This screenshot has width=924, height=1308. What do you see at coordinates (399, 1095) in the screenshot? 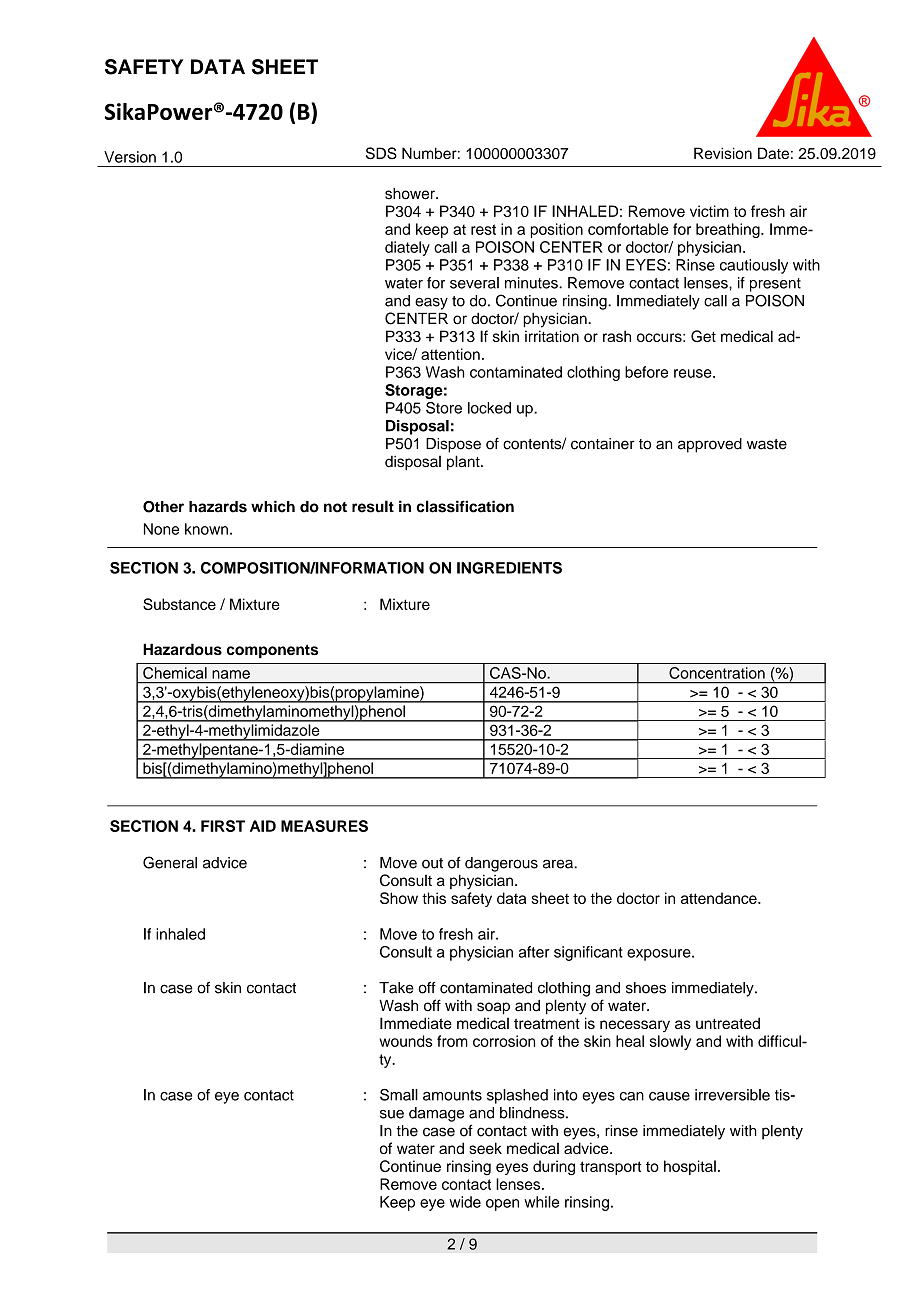
I see `Small` at bounding box center [399, 1095].
